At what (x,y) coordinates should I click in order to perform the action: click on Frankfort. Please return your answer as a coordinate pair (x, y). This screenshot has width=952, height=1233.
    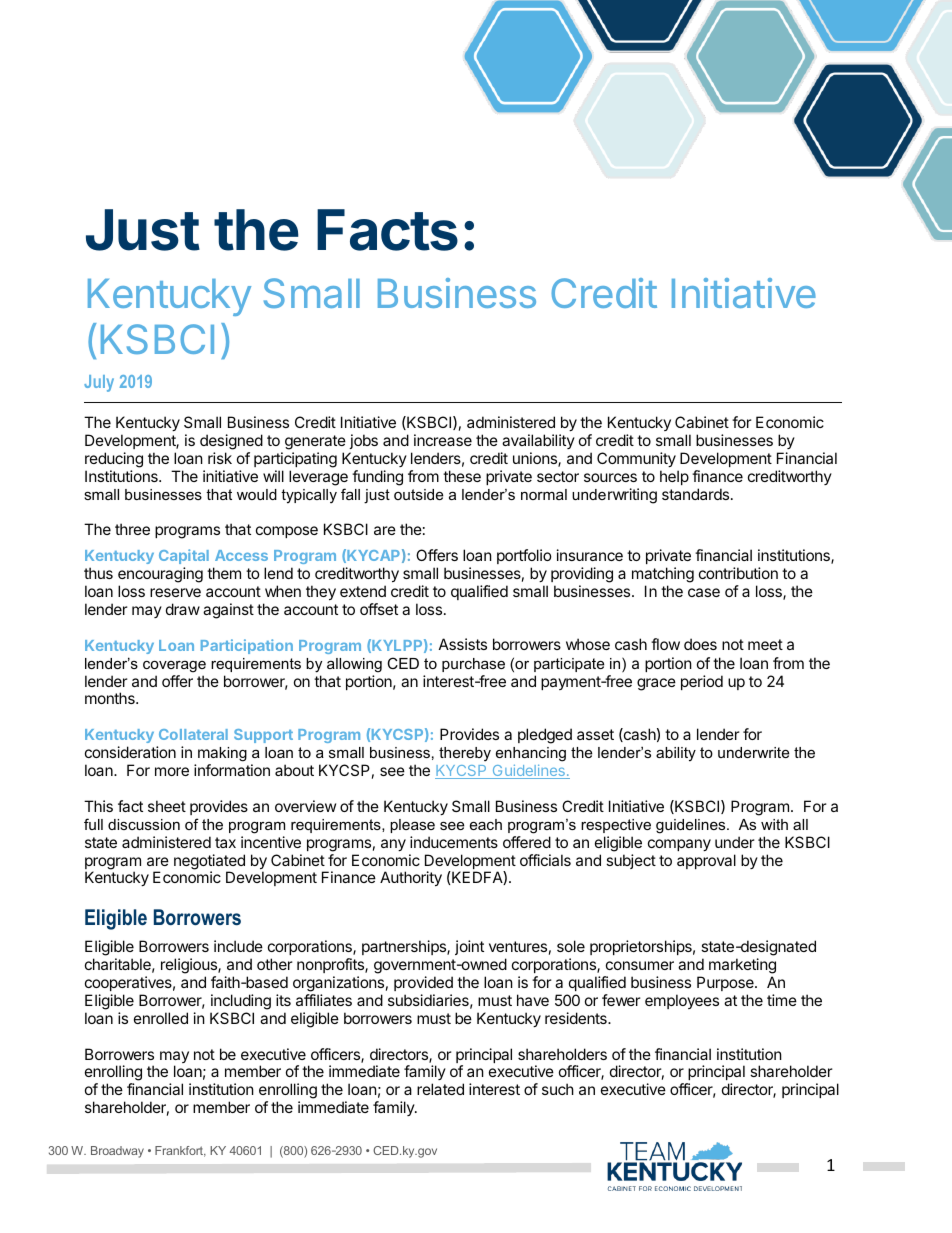
    Looking at the image, I should click on (180, 1151).
